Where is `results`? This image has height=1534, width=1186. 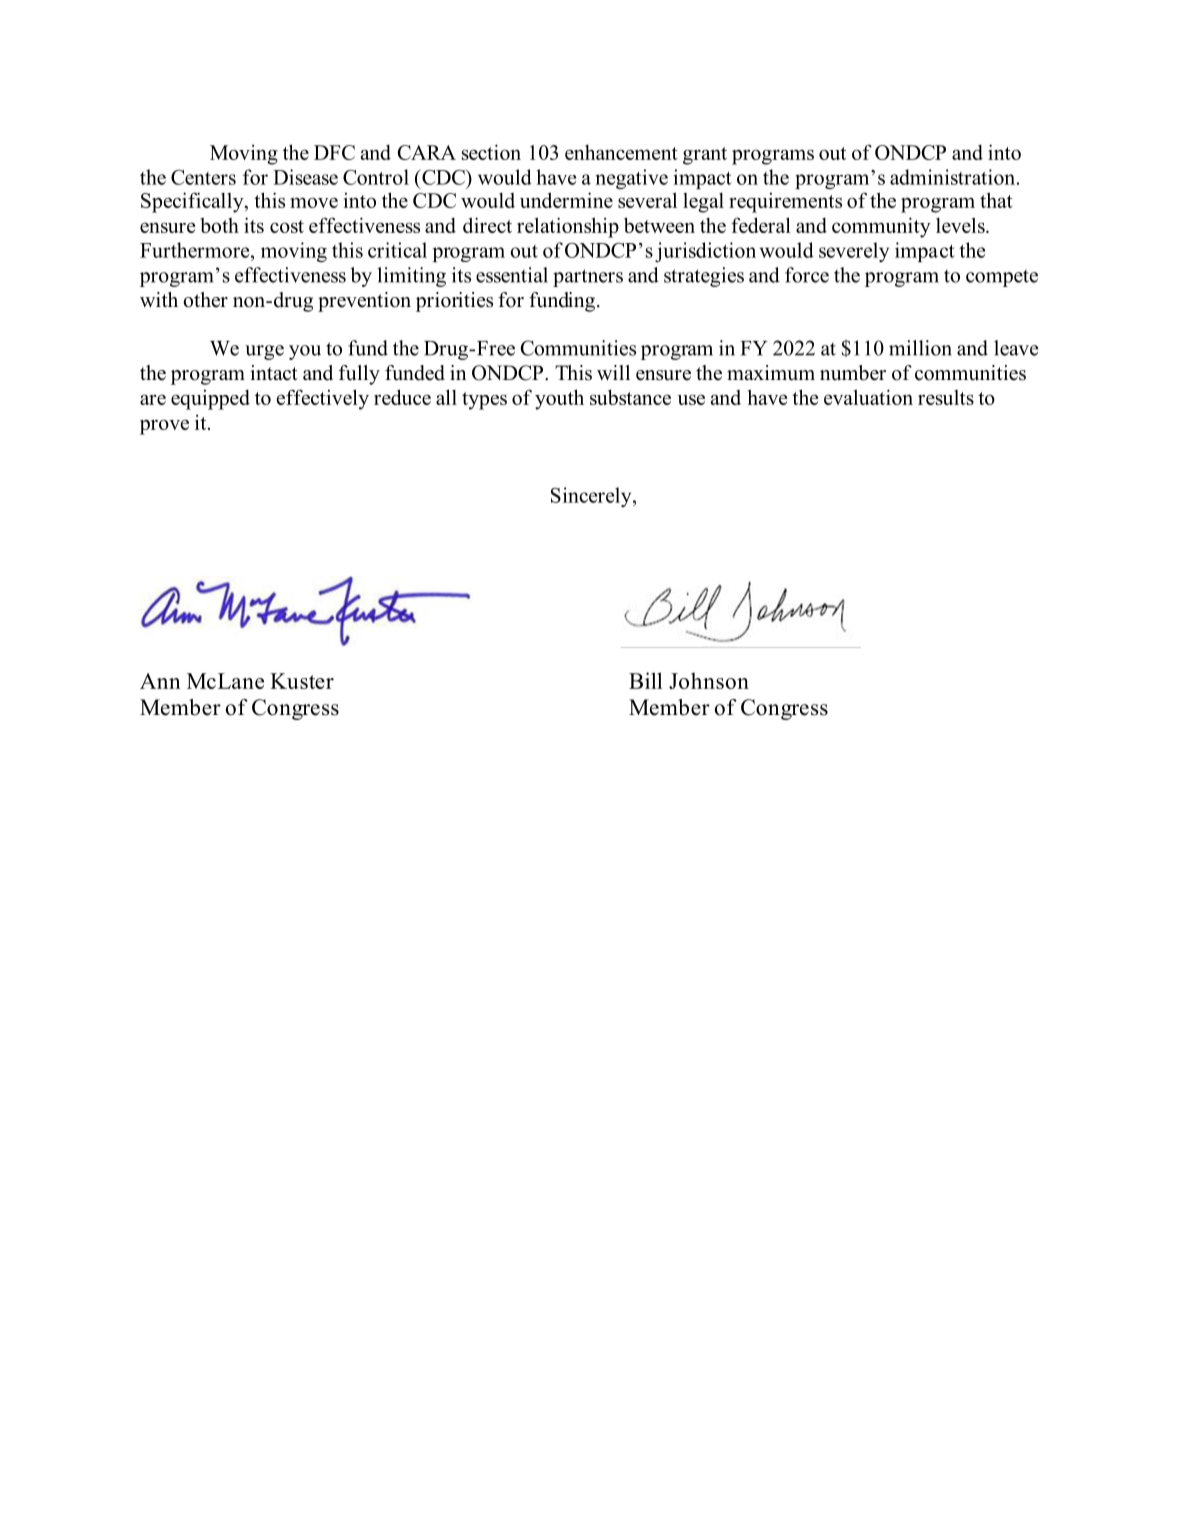 results is located at coordinates (946, 397).
